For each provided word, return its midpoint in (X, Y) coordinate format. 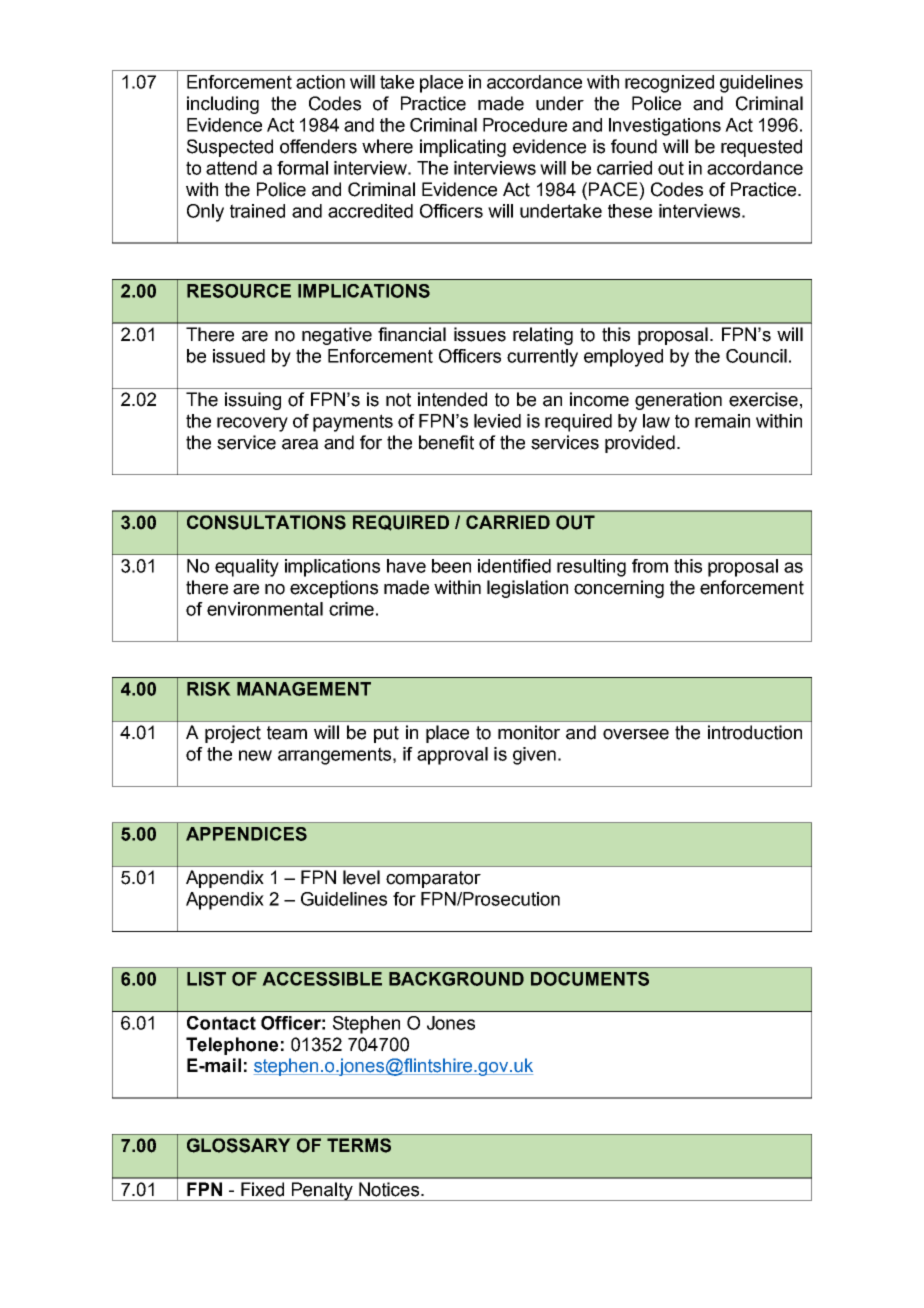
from (650, 566)
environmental (265, 609)
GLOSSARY (239, 1145)
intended (452, 399)
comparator (433, 879)
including (223, 105)
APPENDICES (246, 834)
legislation (527, 589)
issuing (253, 401)
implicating (463, 148)
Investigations (665, 127)
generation (678, 401)
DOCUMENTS (590, 979)
